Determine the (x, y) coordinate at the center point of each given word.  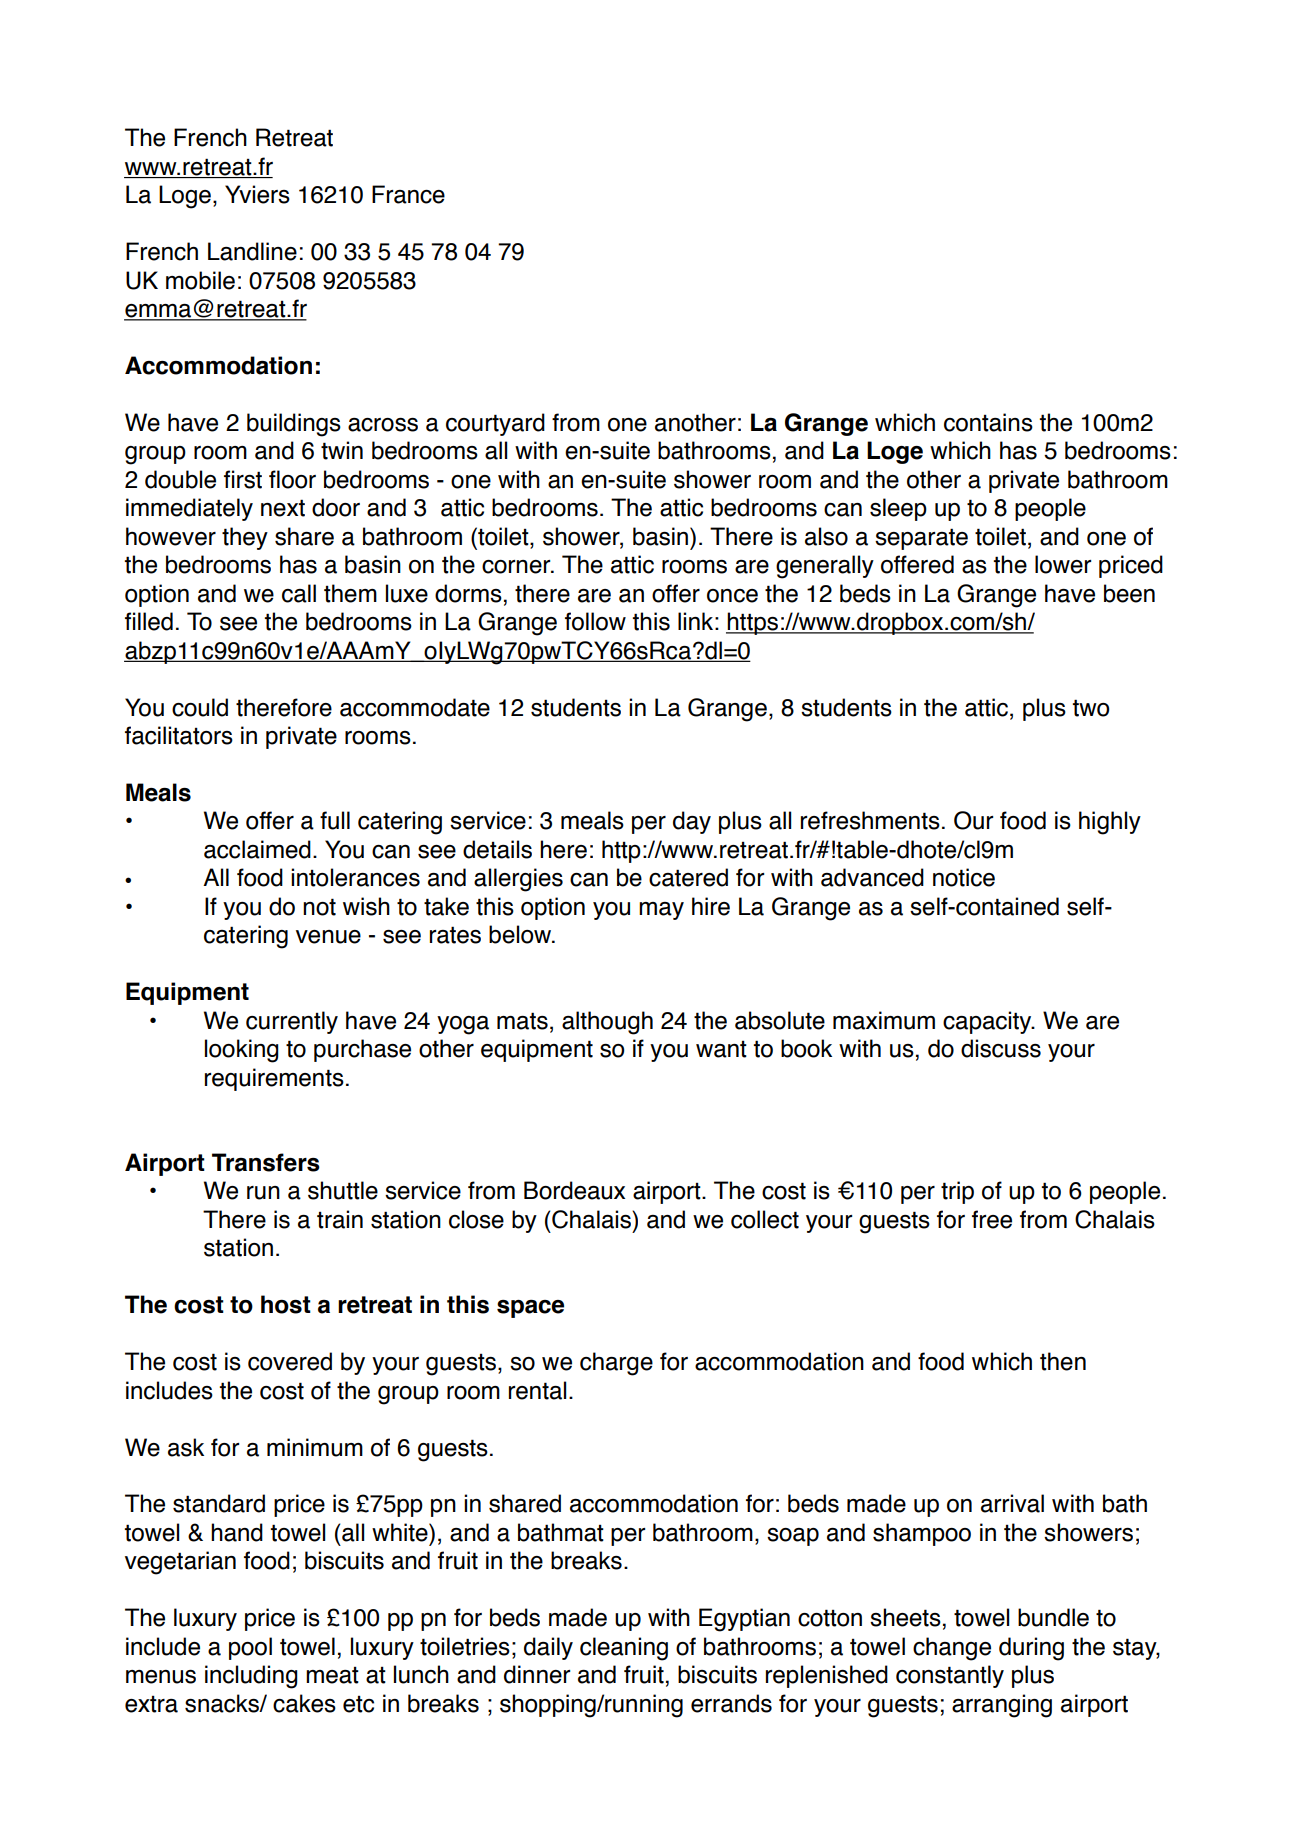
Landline (252, 251)
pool (250, 1648)
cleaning (624, 1649)
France (408, 194)
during (1031, 1649)
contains (988, 422)
